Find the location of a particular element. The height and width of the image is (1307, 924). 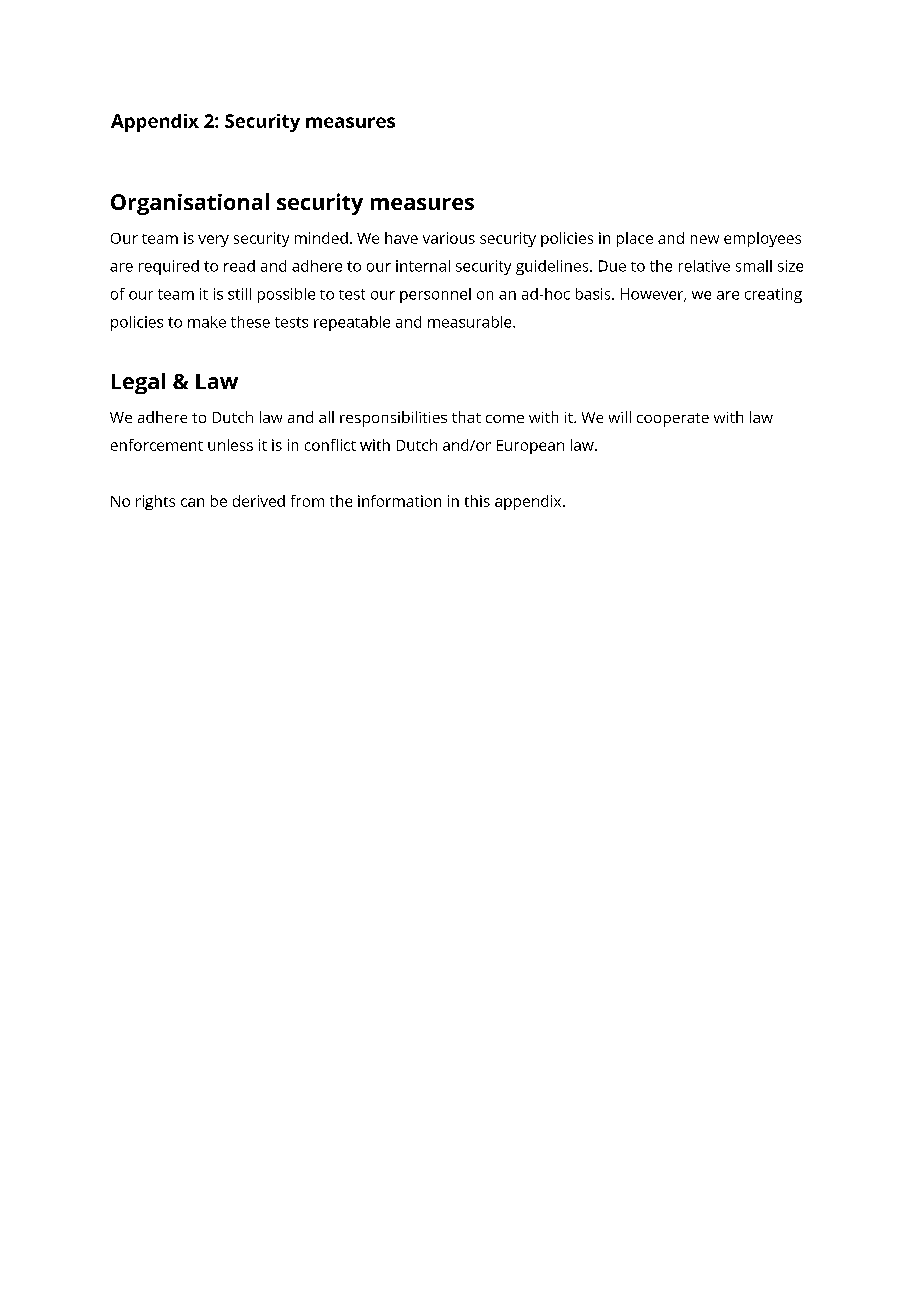

cooperate is located at coordinates (673, 420).
